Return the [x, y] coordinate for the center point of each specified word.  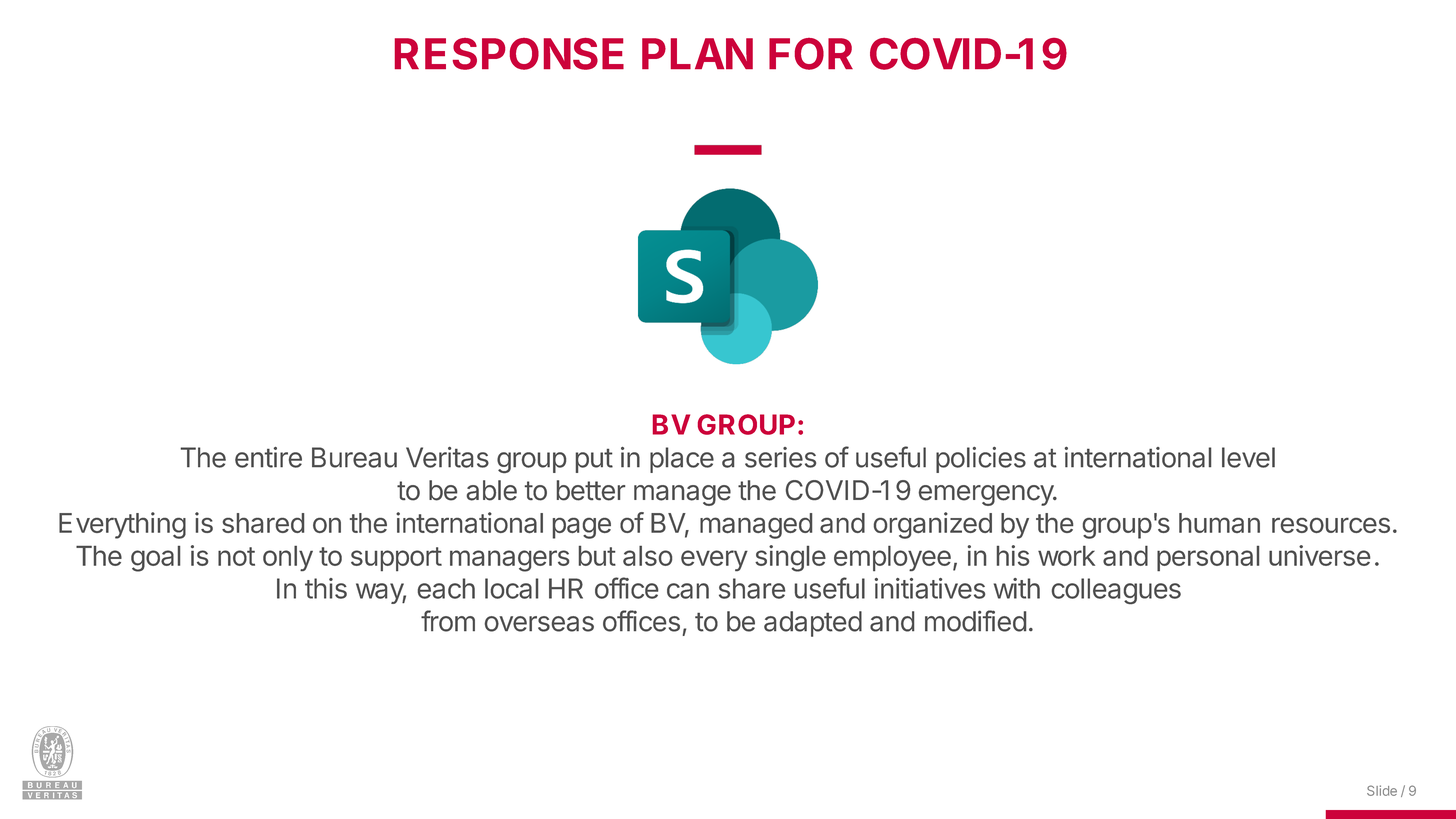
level [1248, 457]
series [780, 457]
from [448, 621]
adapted [813, 624]
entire [268, 457]
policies [981, 460]
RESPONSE [509, 54]
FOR [811, 54]
